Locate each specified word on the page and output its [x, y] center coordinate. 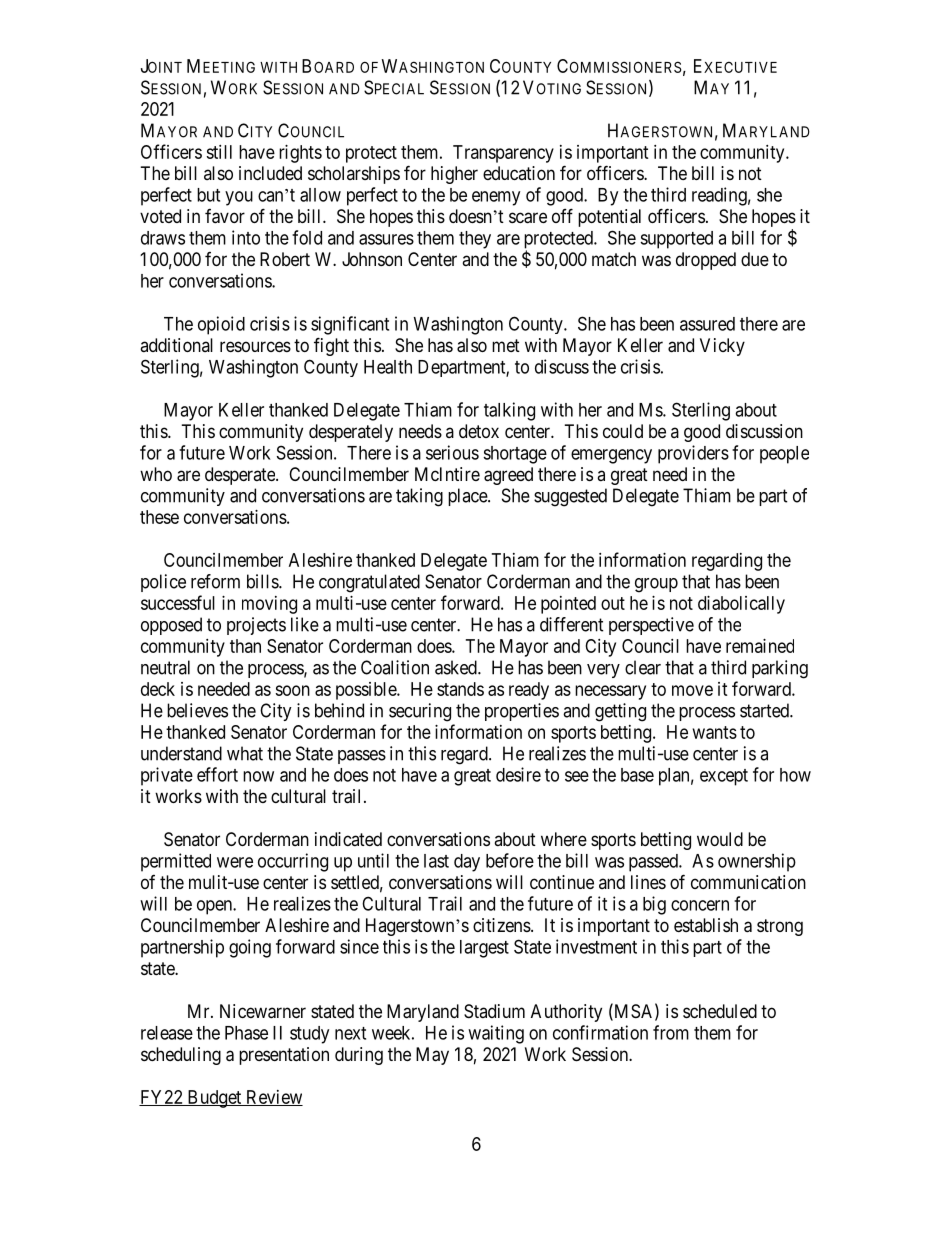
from [671, 1032]
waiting [496, 1034]
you [239, 198]
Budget [214, 1099]
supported [676, 240]
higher [454, 175]
